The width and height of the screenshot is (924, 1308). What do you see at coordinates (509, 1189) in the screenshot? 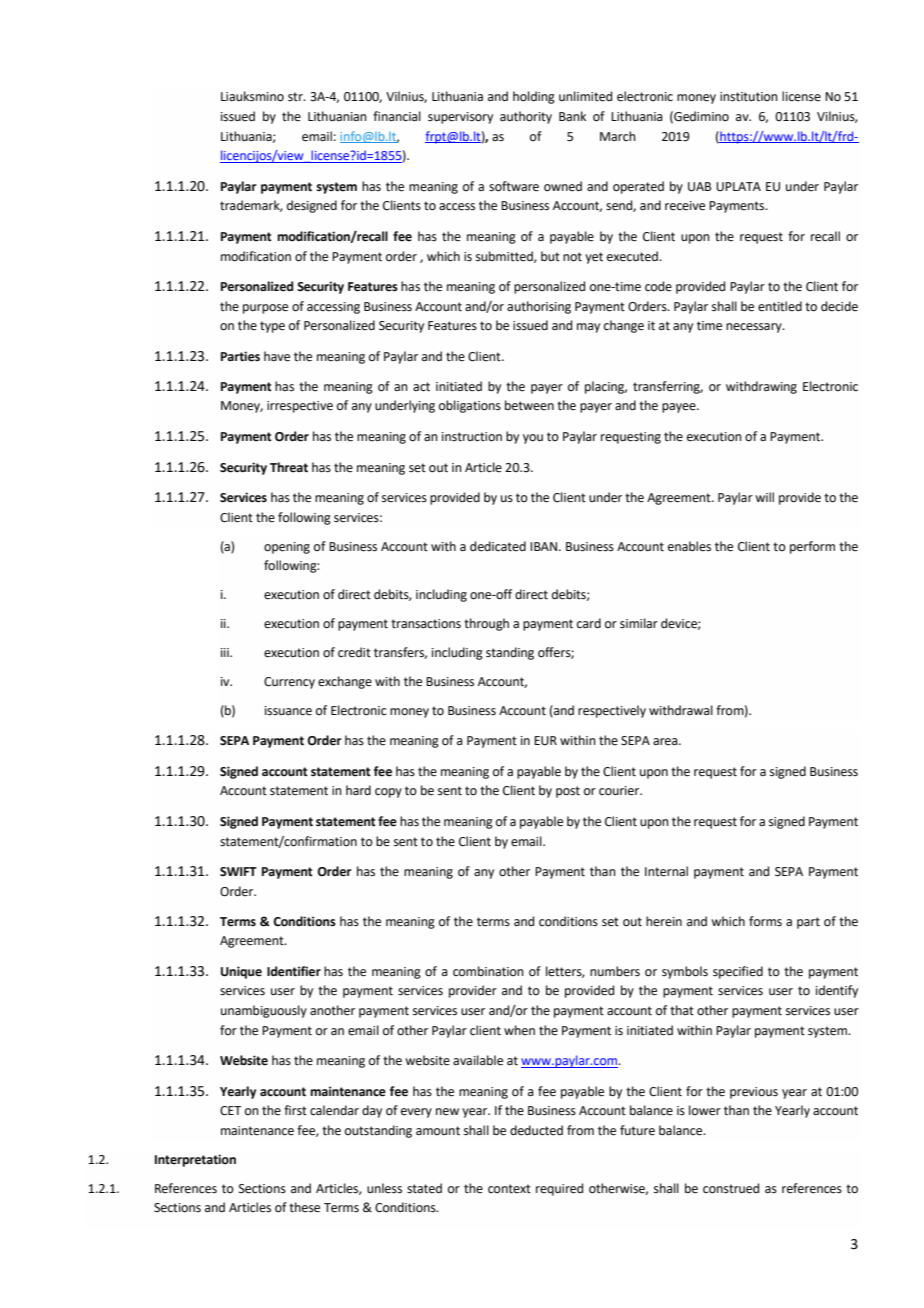
I see `context` at bounding box center [509, 1189].
